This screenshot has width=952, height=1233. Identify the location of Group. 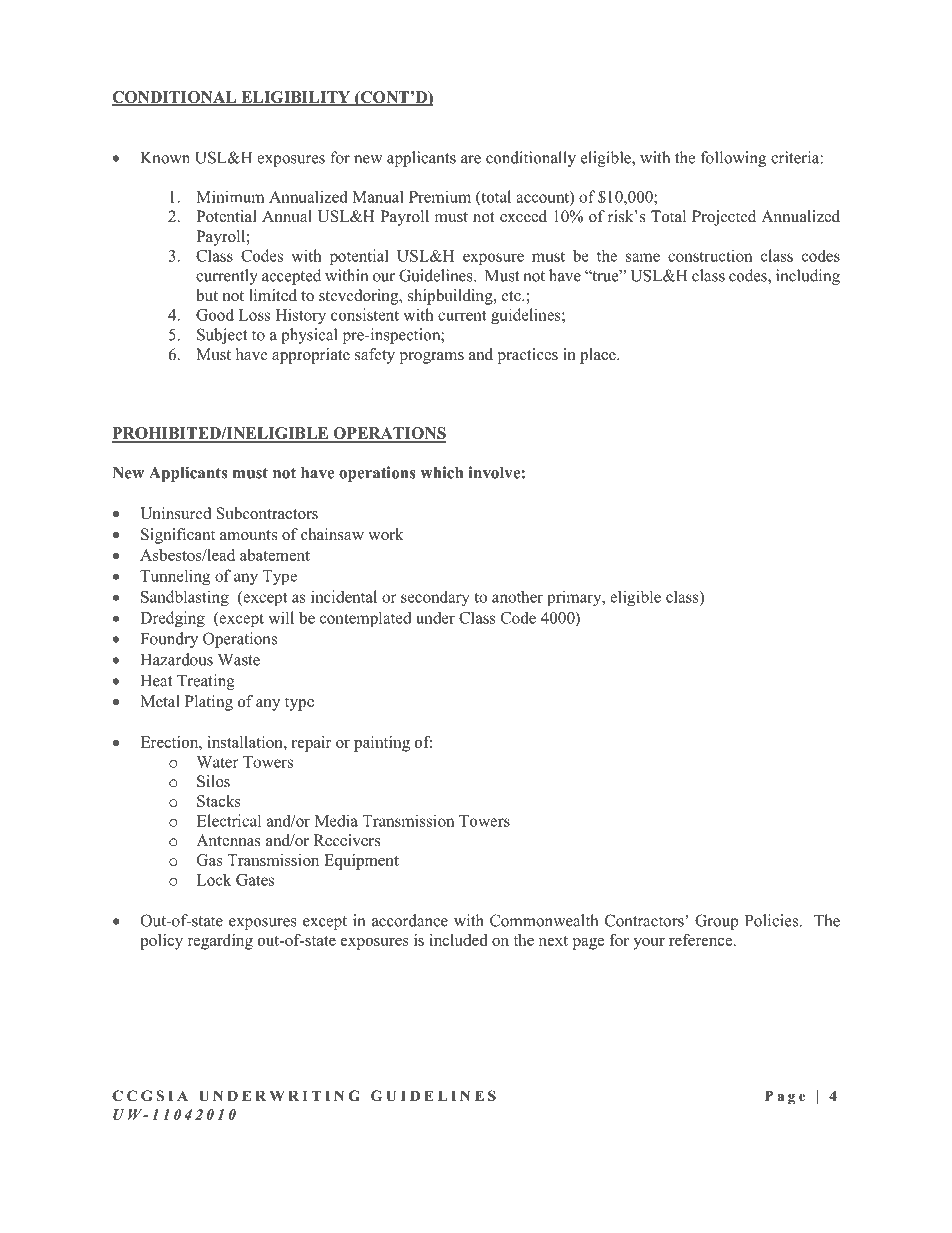
(717, 922).
